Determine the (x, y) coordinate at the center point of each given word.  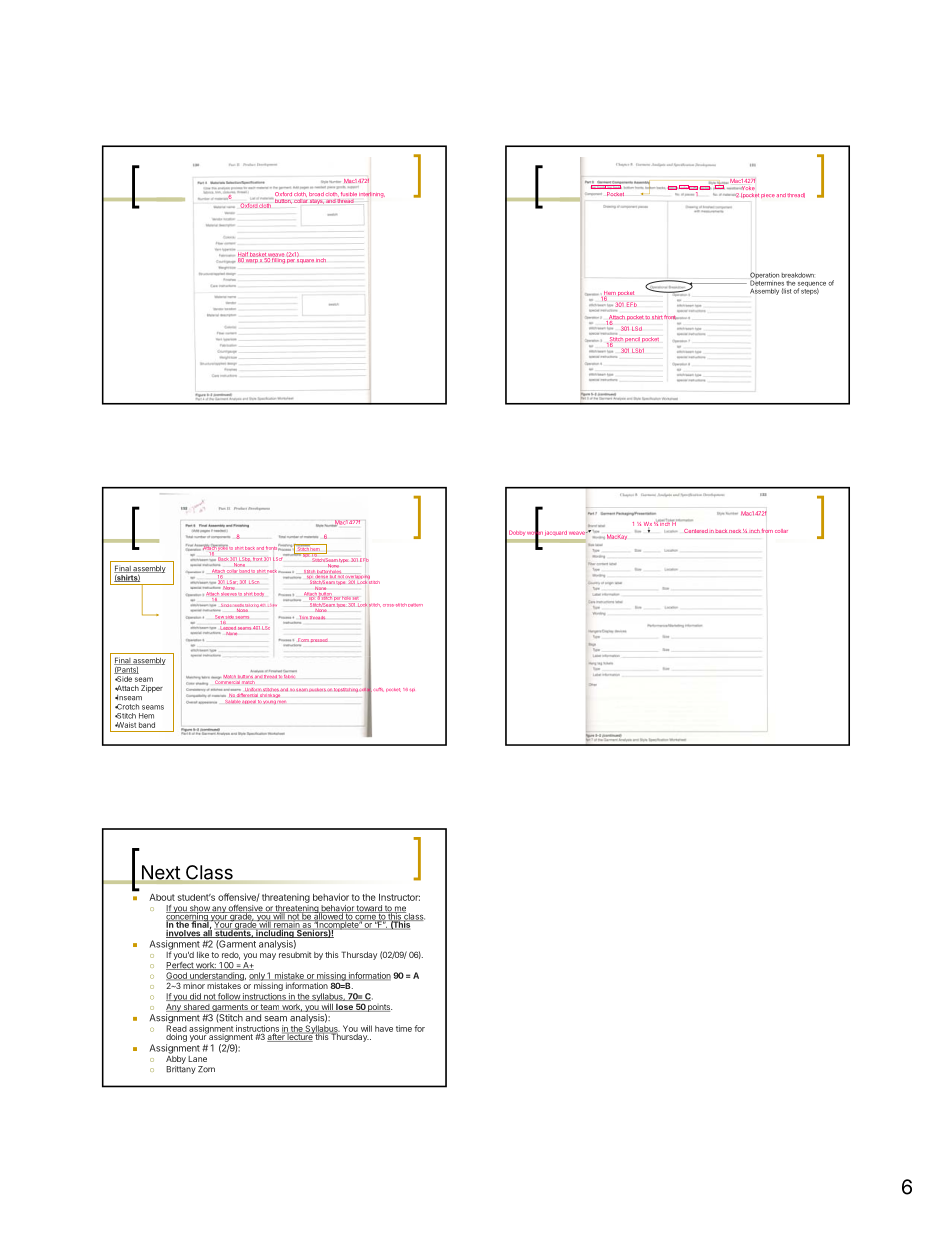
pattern (415, 605)
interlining (372, 195)
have (384, 1028)
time (404, 1028)
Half (243, 255)
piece (768, 196)
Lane (197, 1059)
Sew (220, 617)
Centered (696, 531)
